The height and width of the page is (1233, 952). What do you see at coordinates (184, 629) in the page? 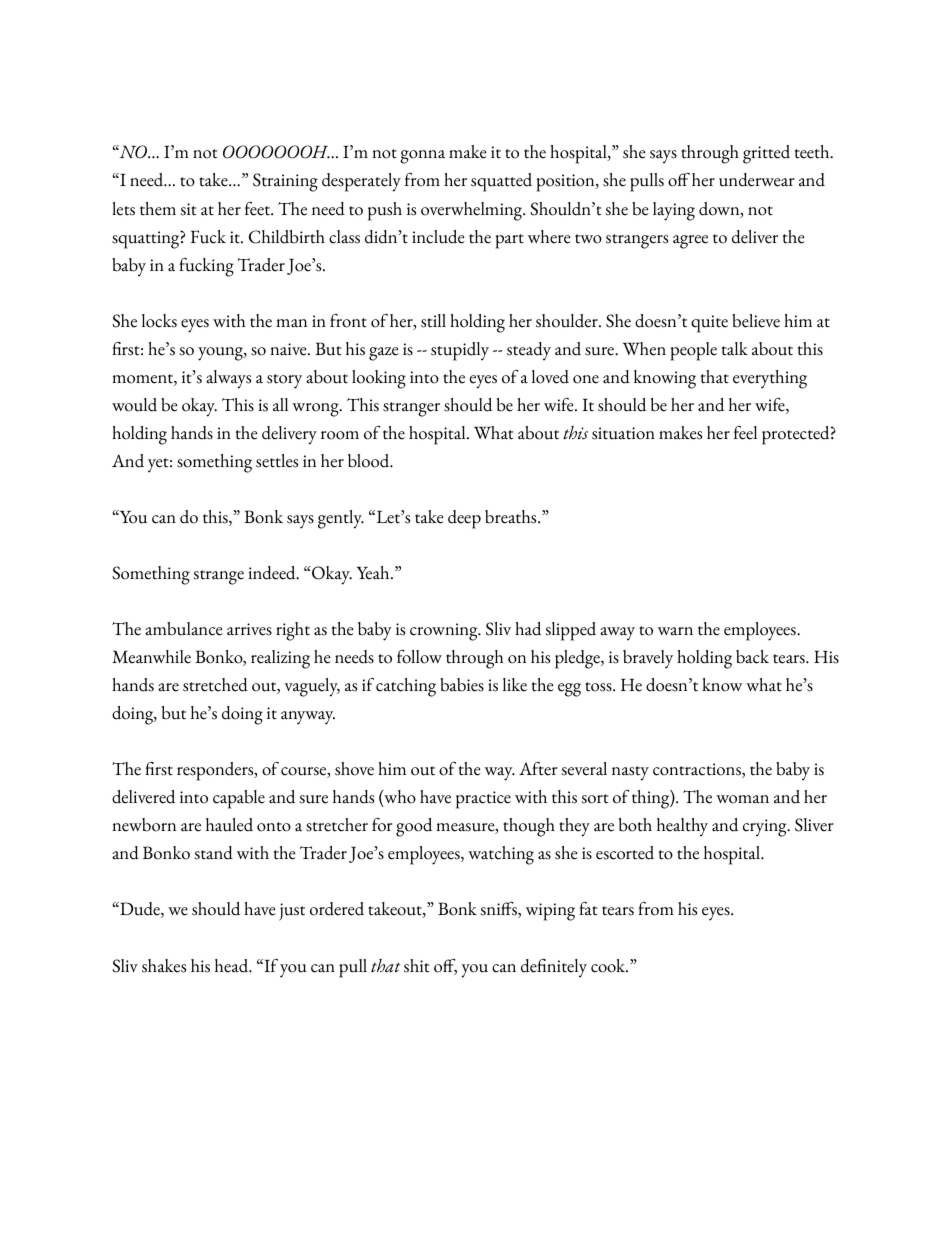
I see `ambulance` at bounding box center [184, 629].
